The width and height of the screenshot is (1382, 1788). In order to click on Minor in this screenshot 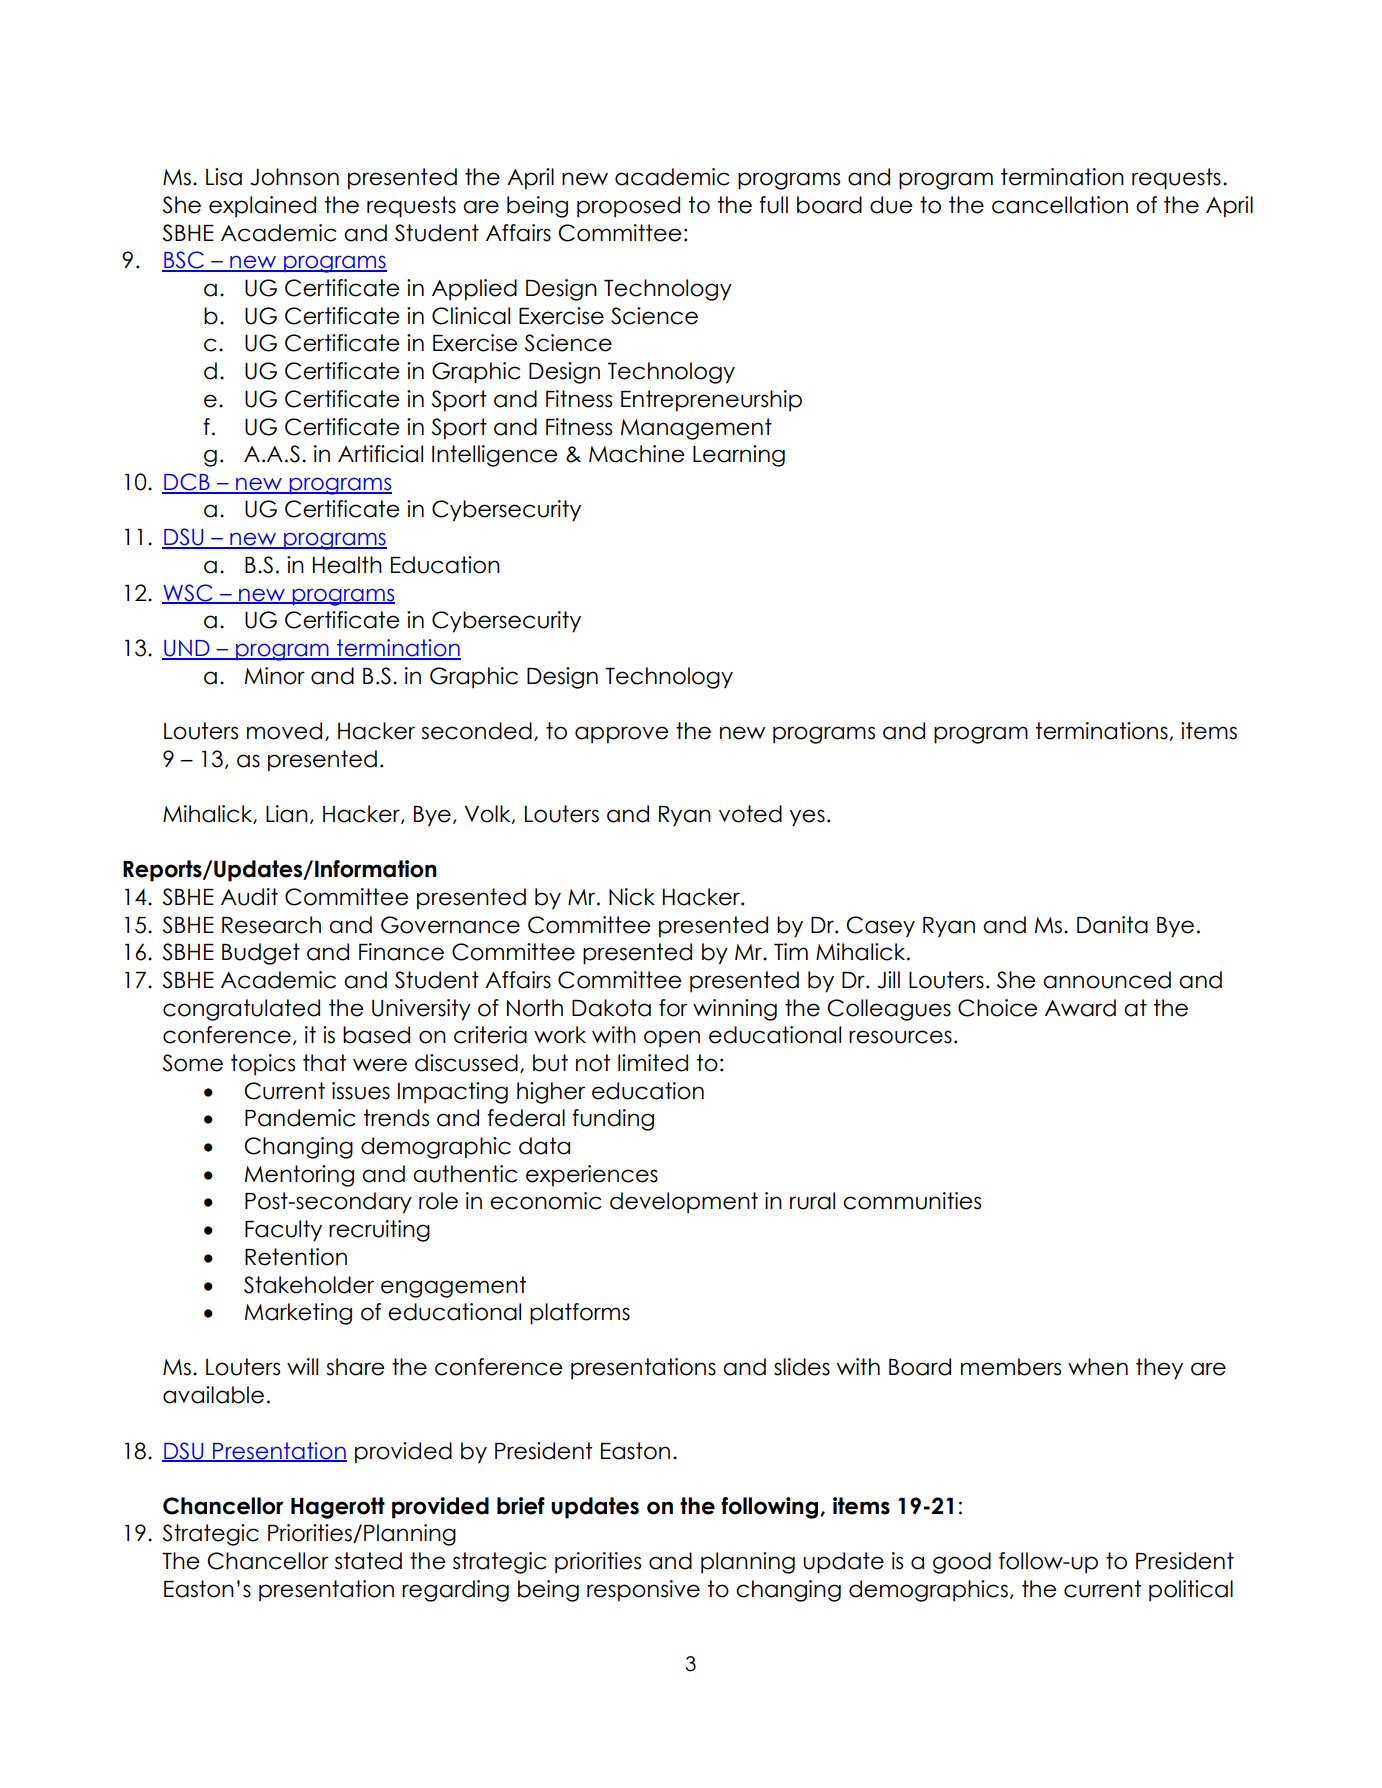, I will do `click(275, 676)`.
